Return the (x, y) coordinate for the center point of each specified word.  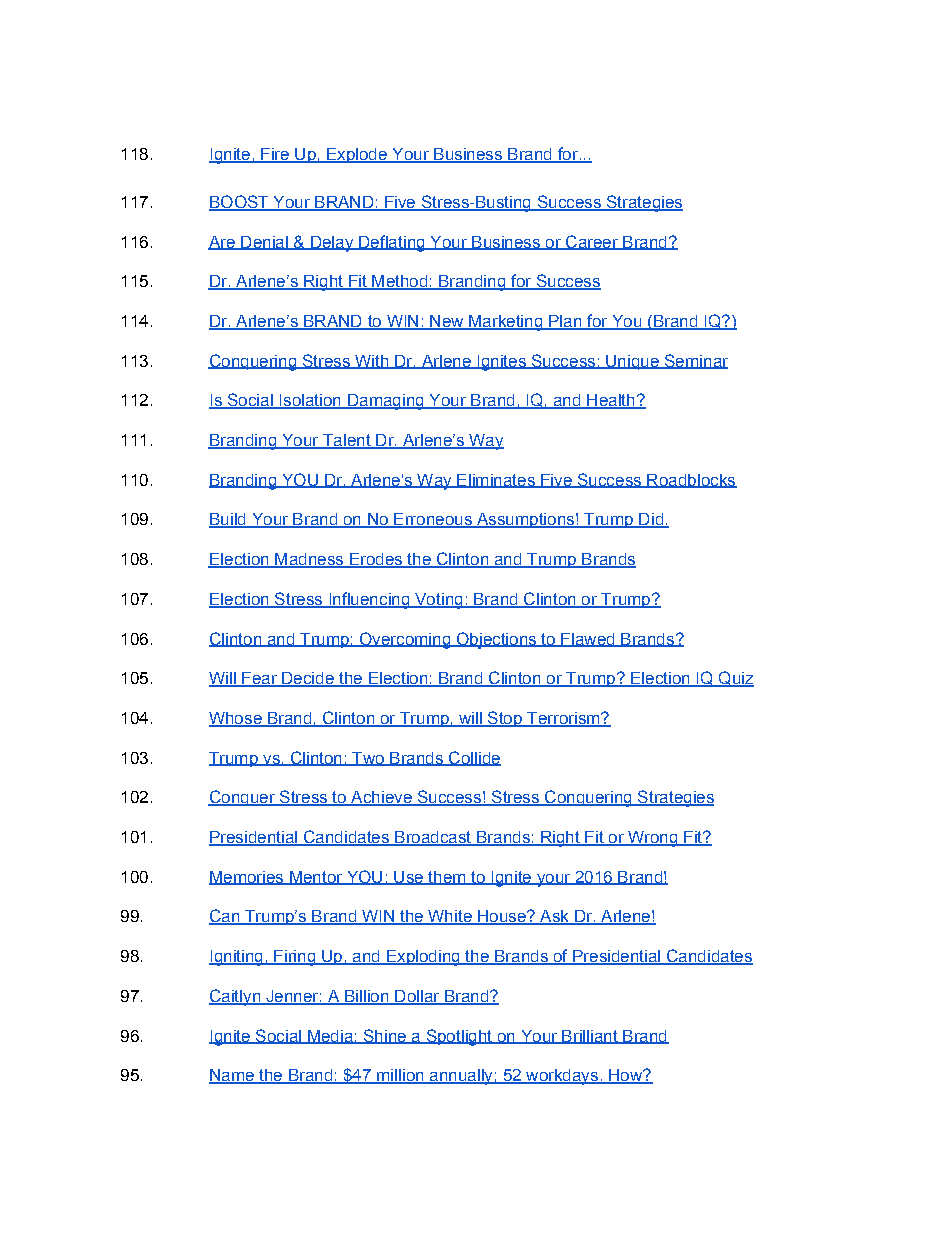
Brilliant (590, 1037)
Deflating (392, 243)
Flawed (588, 640)
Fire (275, 155)
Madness (309, 560)
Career (592, 242)
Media (330, 1037)
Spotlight (459, 1037)
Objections (496, 640)
